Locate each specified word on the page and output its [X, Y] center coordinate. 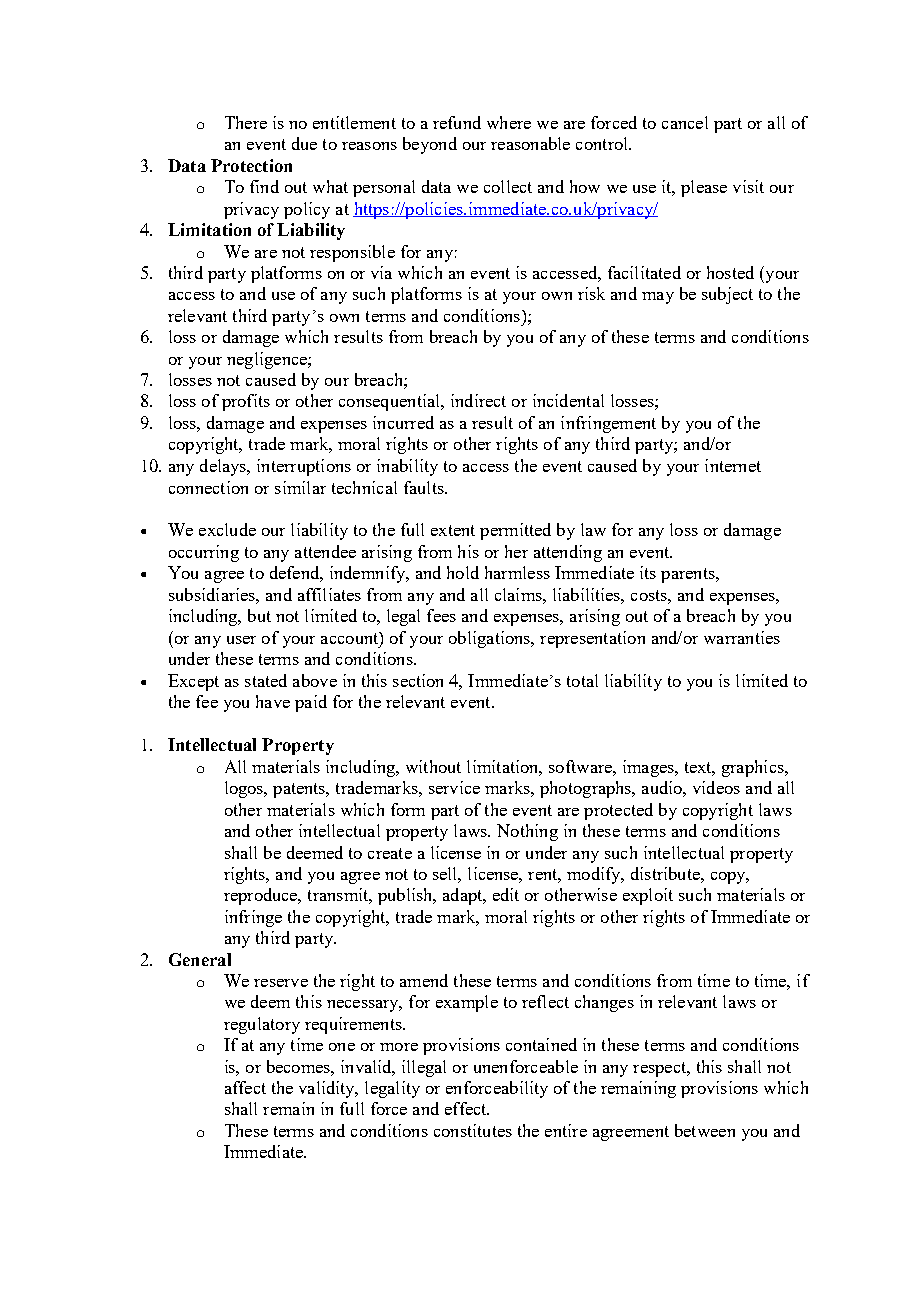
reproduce [262, 896]
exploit [648, 896]
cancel [685, 122]
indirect [478, 400]
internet [733, 465]
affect [245, 1087]
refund [457, 122]
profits [246, 402]
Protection [251, 165]
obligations [491, 639]
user [241, 640]
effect [467, 1108]
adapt [464, 896]
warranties [742, 637]
